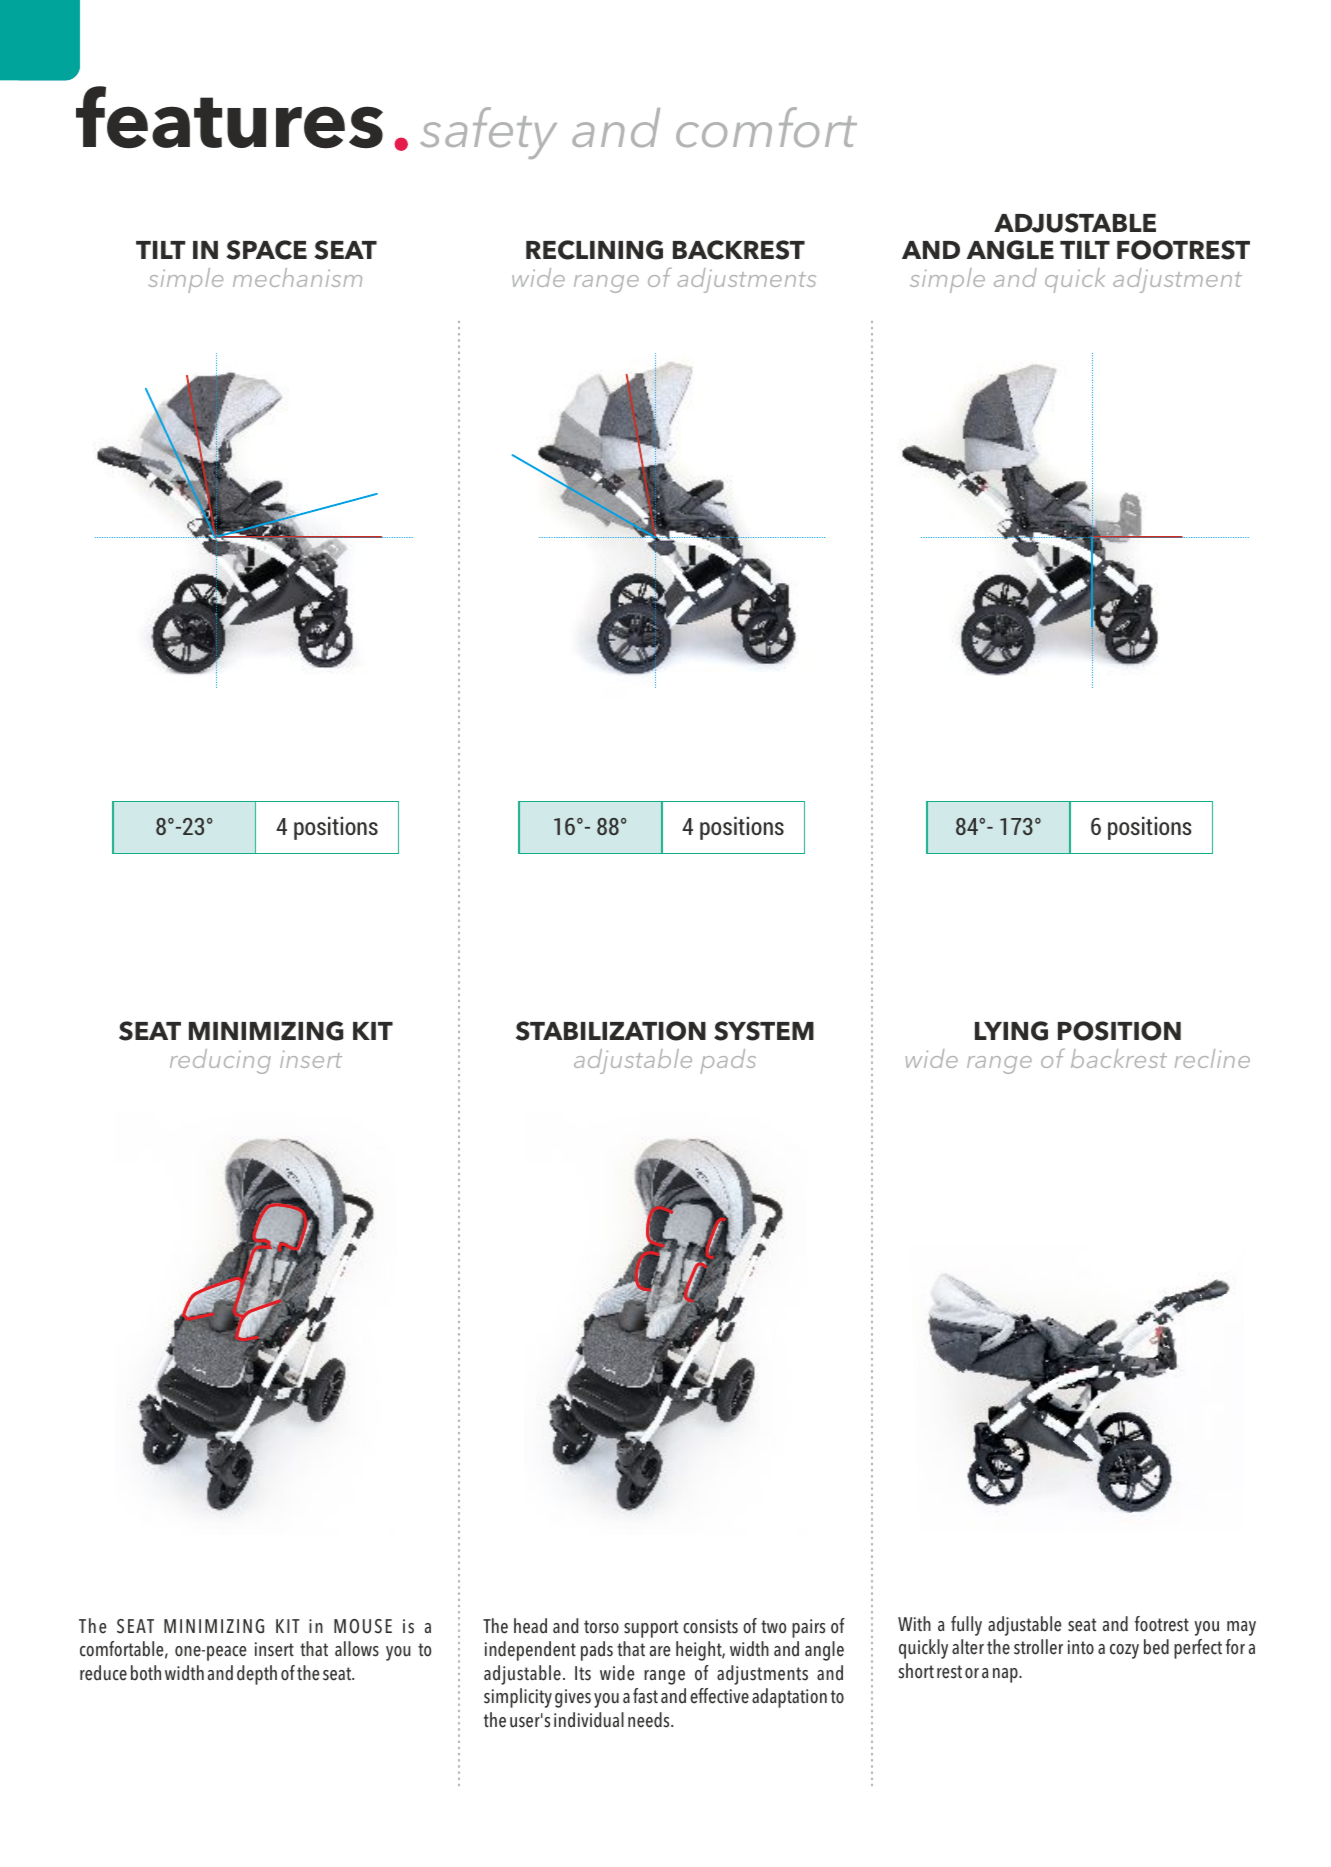  What do you see at coordinates (764, 1031) in the document?
I see `SYSTEM` at bounding box center [764, 1031].
